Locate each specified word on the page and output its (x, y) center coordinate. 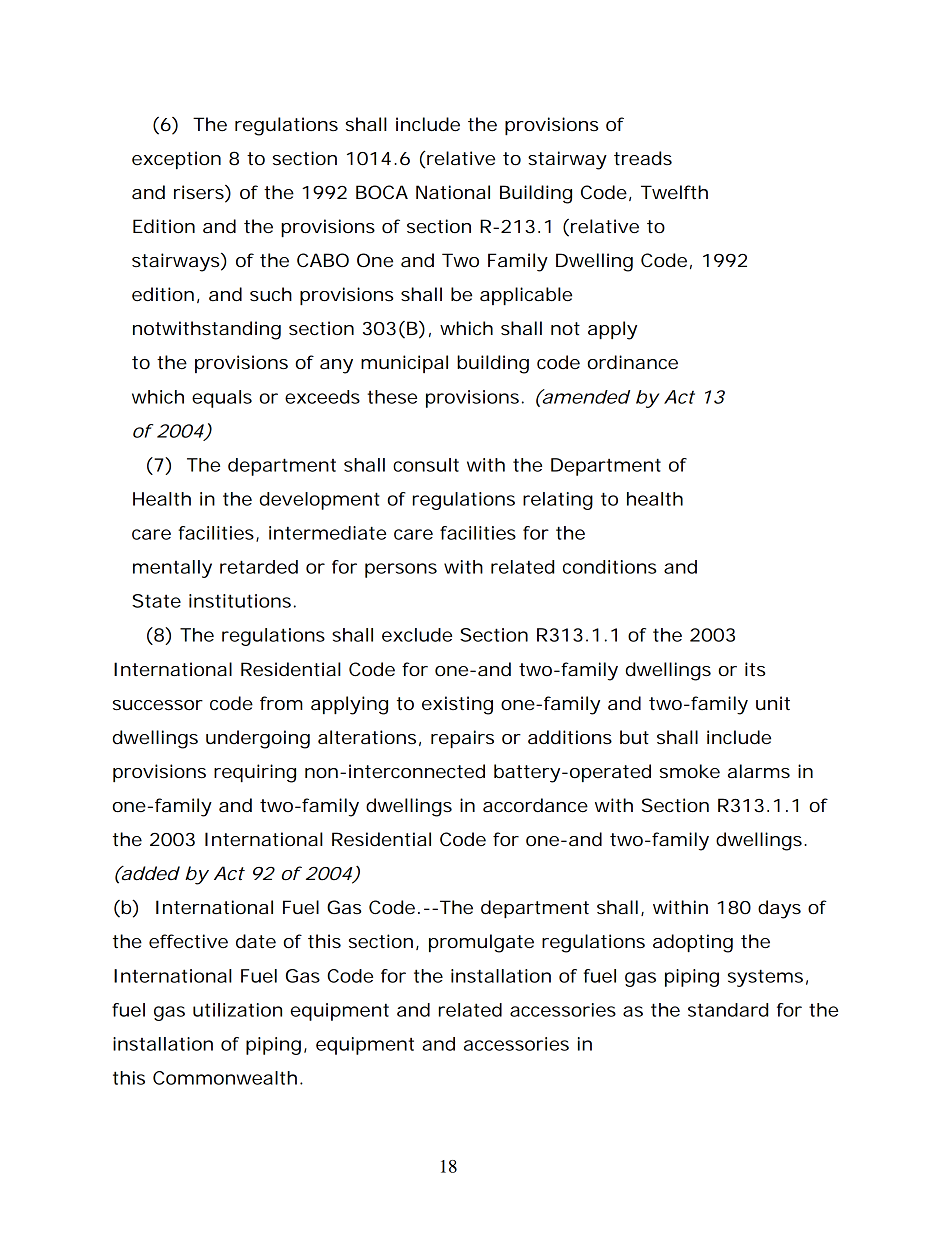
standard (728, 1010)
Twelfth (674, 192)
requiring (255, 773)
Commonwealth (225, 1078)
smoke (690, 771)
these (392, 397)
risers (200, 193)
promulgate (481, 943)
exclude (417, 635)
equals (222, 399)
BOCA (382, 192)
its (755, 669)
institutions (240, 601)
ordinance (632, 362)
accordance (535, 805)
